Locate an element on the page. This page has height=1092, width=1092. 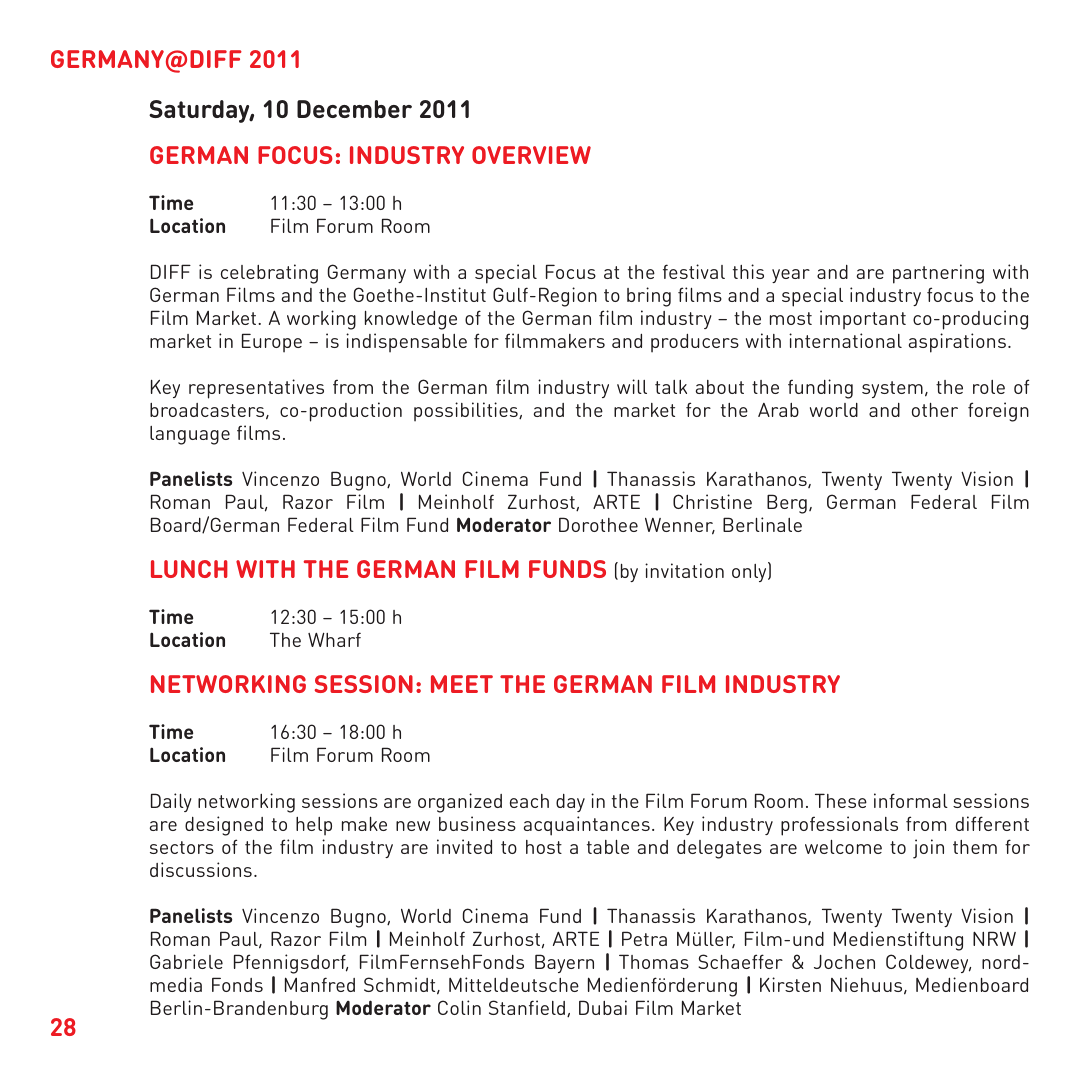
partnering is located at coordinates (938, 274).
